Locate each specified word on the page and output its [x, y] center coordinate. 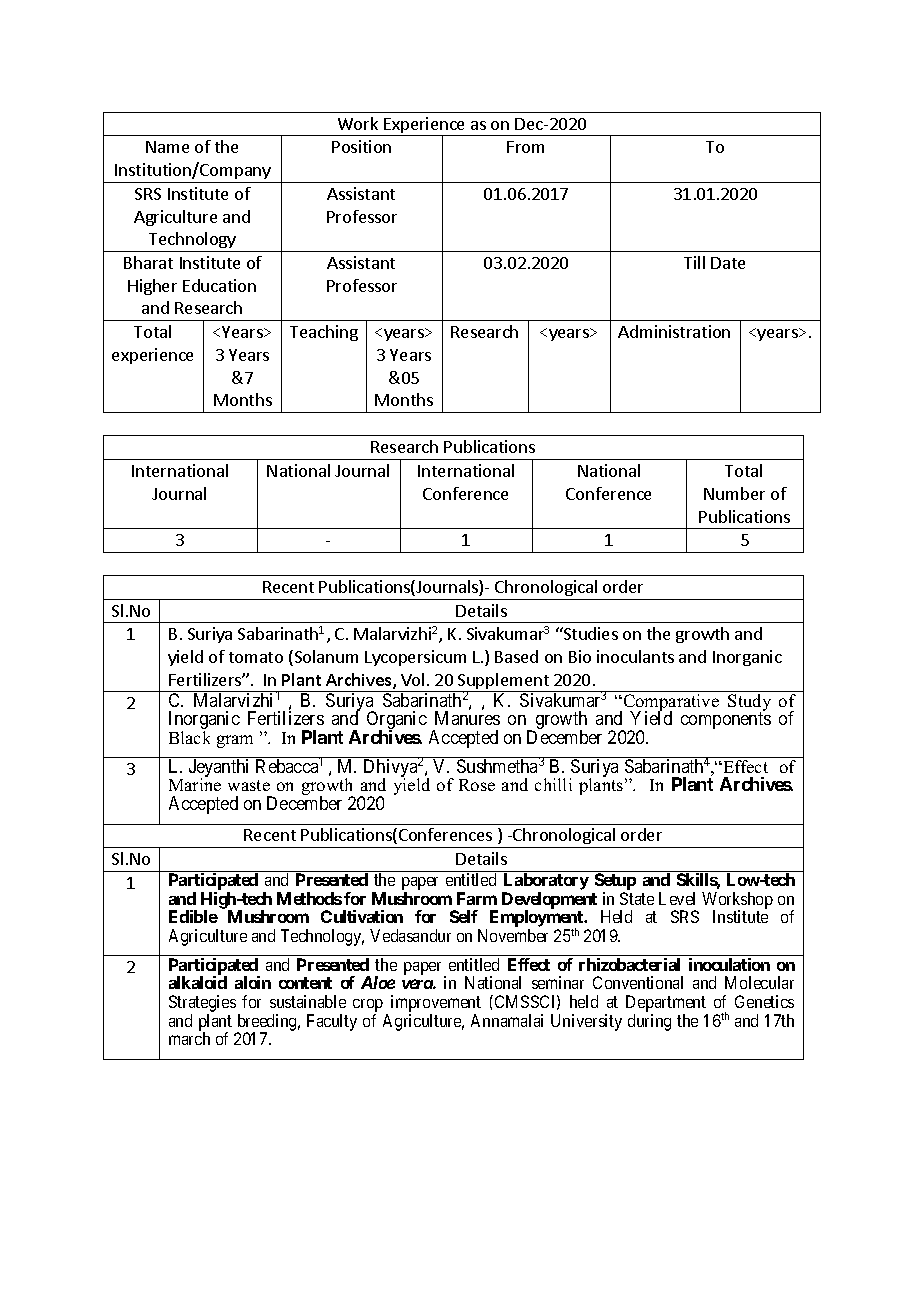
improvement [436, 1005]
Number [734, 493]
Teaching [324, 333]
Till [694, 262]
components [726, 721]
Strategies [202, 1005]
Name [167, 147]
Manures [467, 718]
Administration [674, 331]
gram [235, 741]
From [525, 147]
